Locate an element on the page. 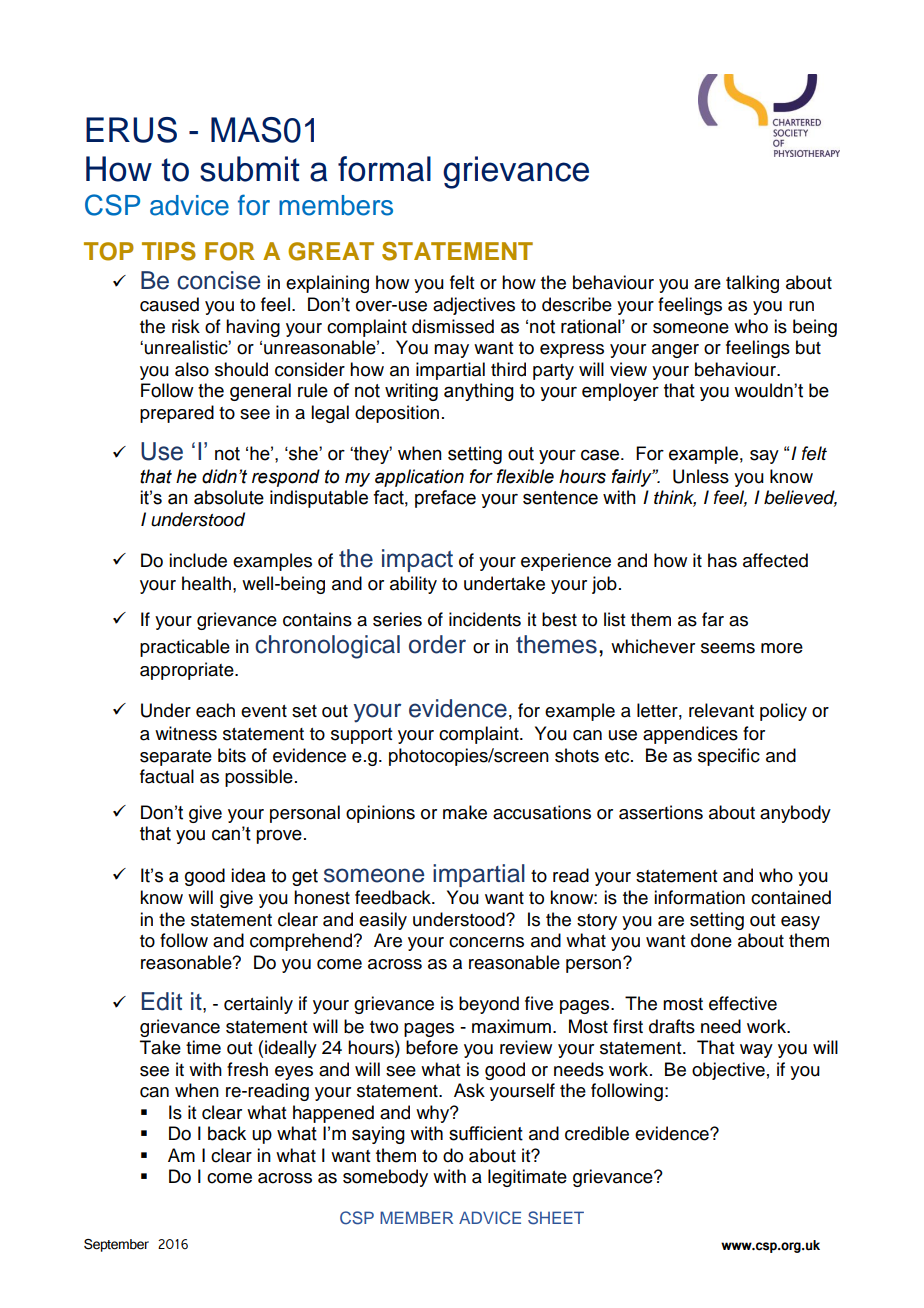 Image resolution: width=924 pixels, height=1308 pixels. each is located at coordinates (215, 710).
